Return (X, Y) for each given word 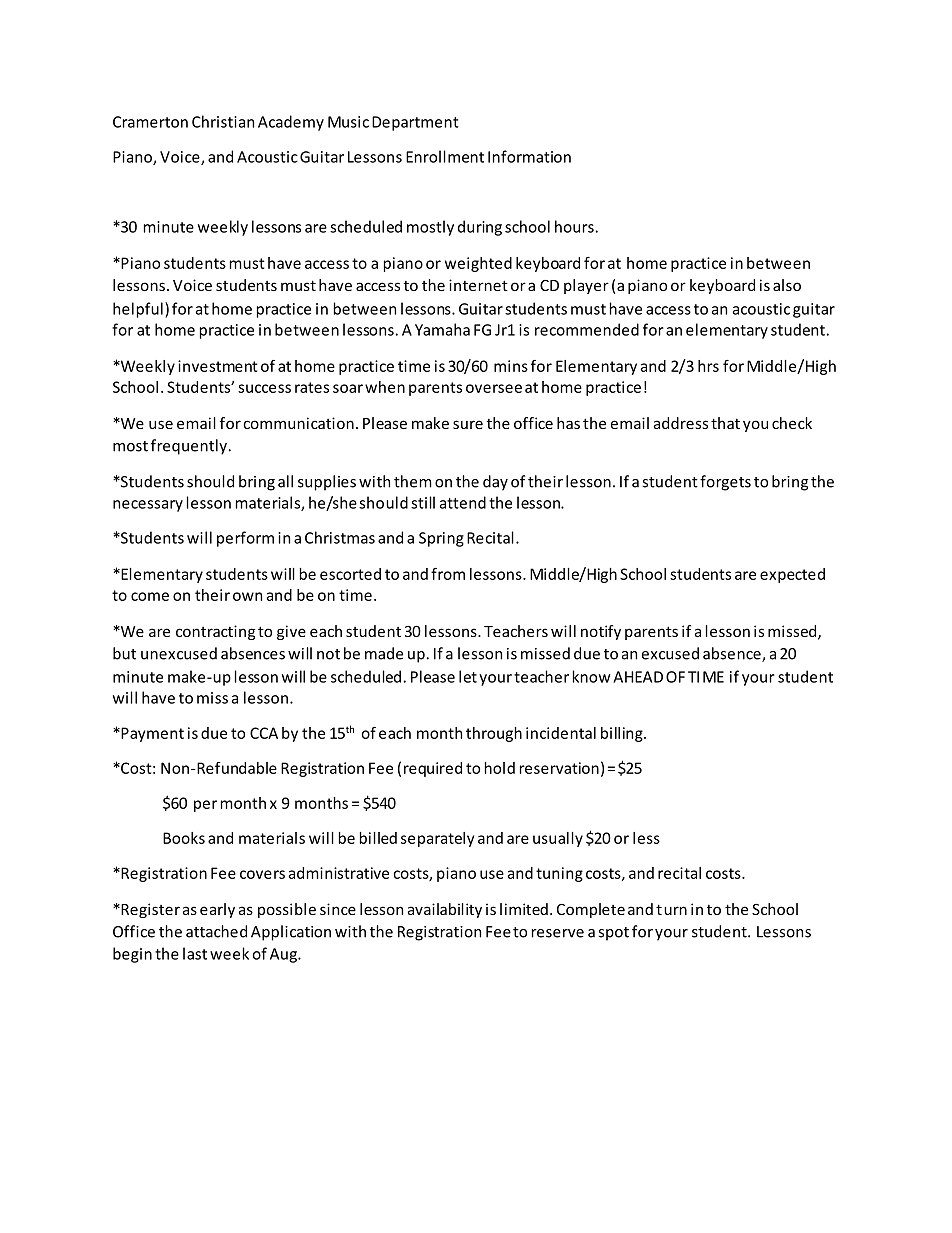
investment (218, 366)
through (494, 734)
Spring (441, 539)
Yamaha (442, 329)
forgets (725, 483)
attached (216, 931)
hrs (708, 366)
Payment (151, 734)
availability (445, 910)
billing (623, 734)
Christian (223, 121)
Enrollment (445, 156)
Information (529, 156)
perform (245, 539)
